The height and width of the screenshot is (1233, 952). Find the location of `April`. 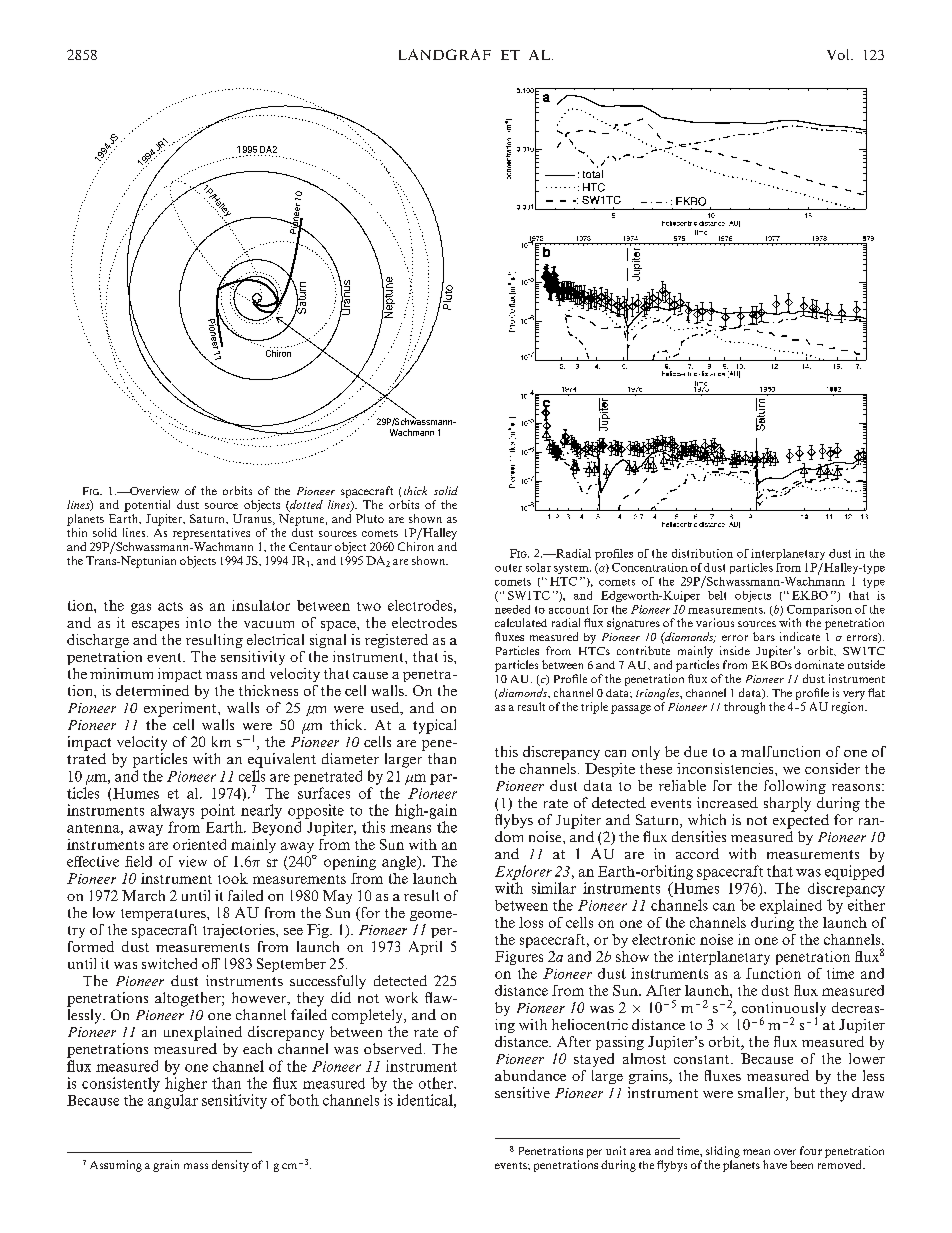

April is located at coordinates (425, 948).
